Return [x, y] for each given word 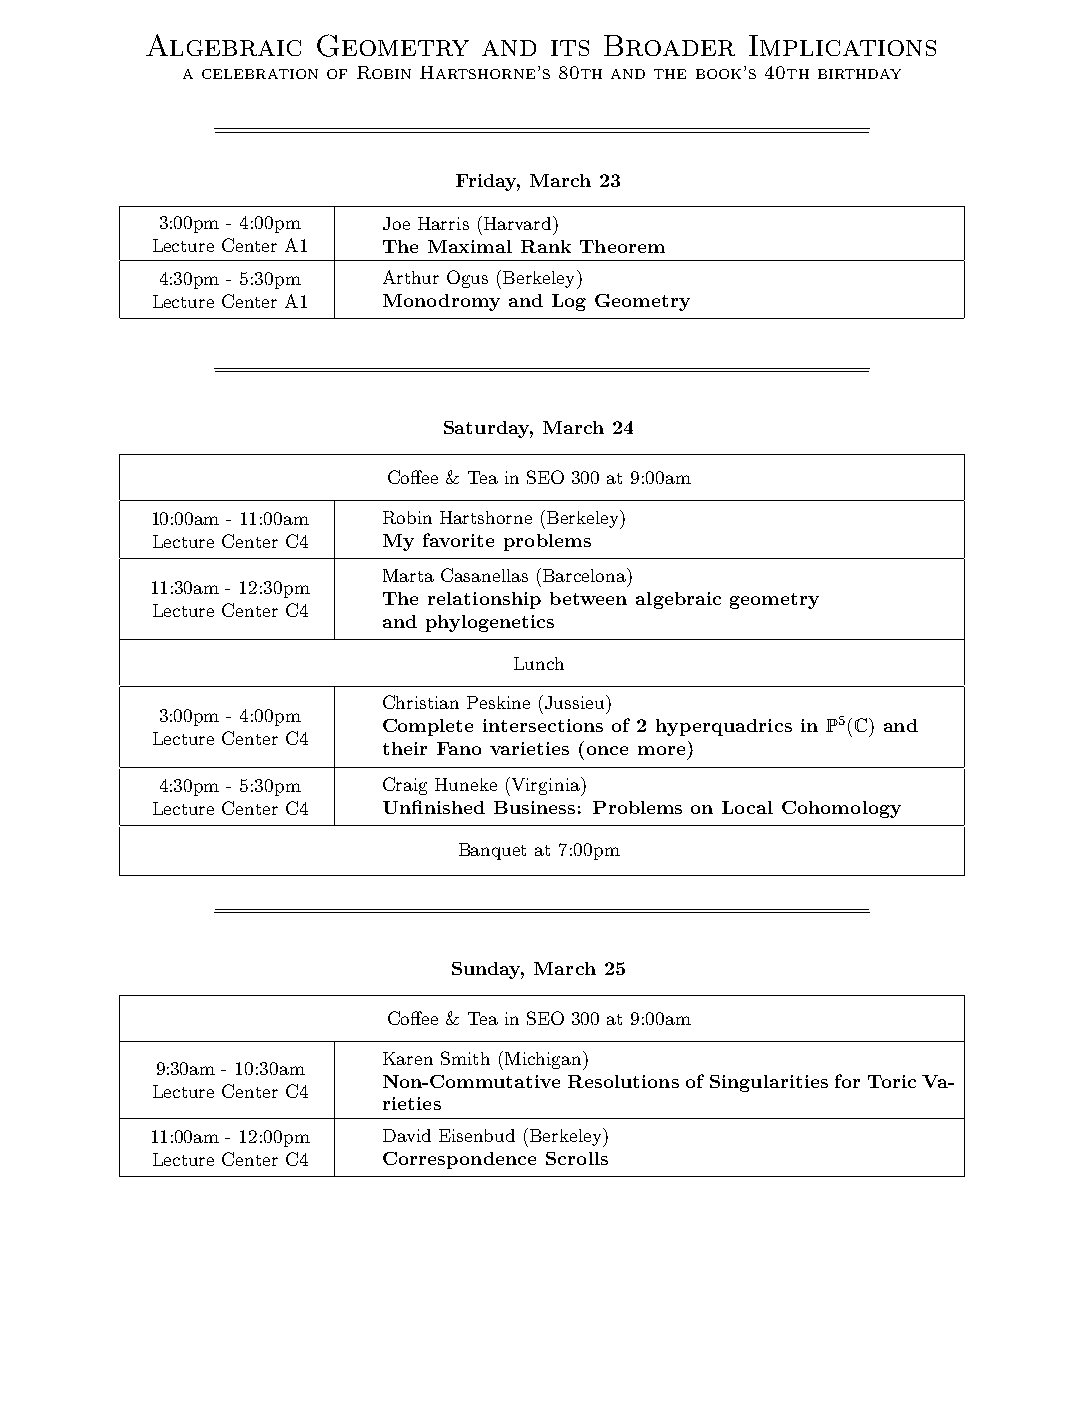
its [570, 48]
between [588, 598]
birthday [859, 74]
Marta [408, 575]
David [407, 1135]
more [661, 750]
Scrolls [577, 1158]
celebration [260, 74]
